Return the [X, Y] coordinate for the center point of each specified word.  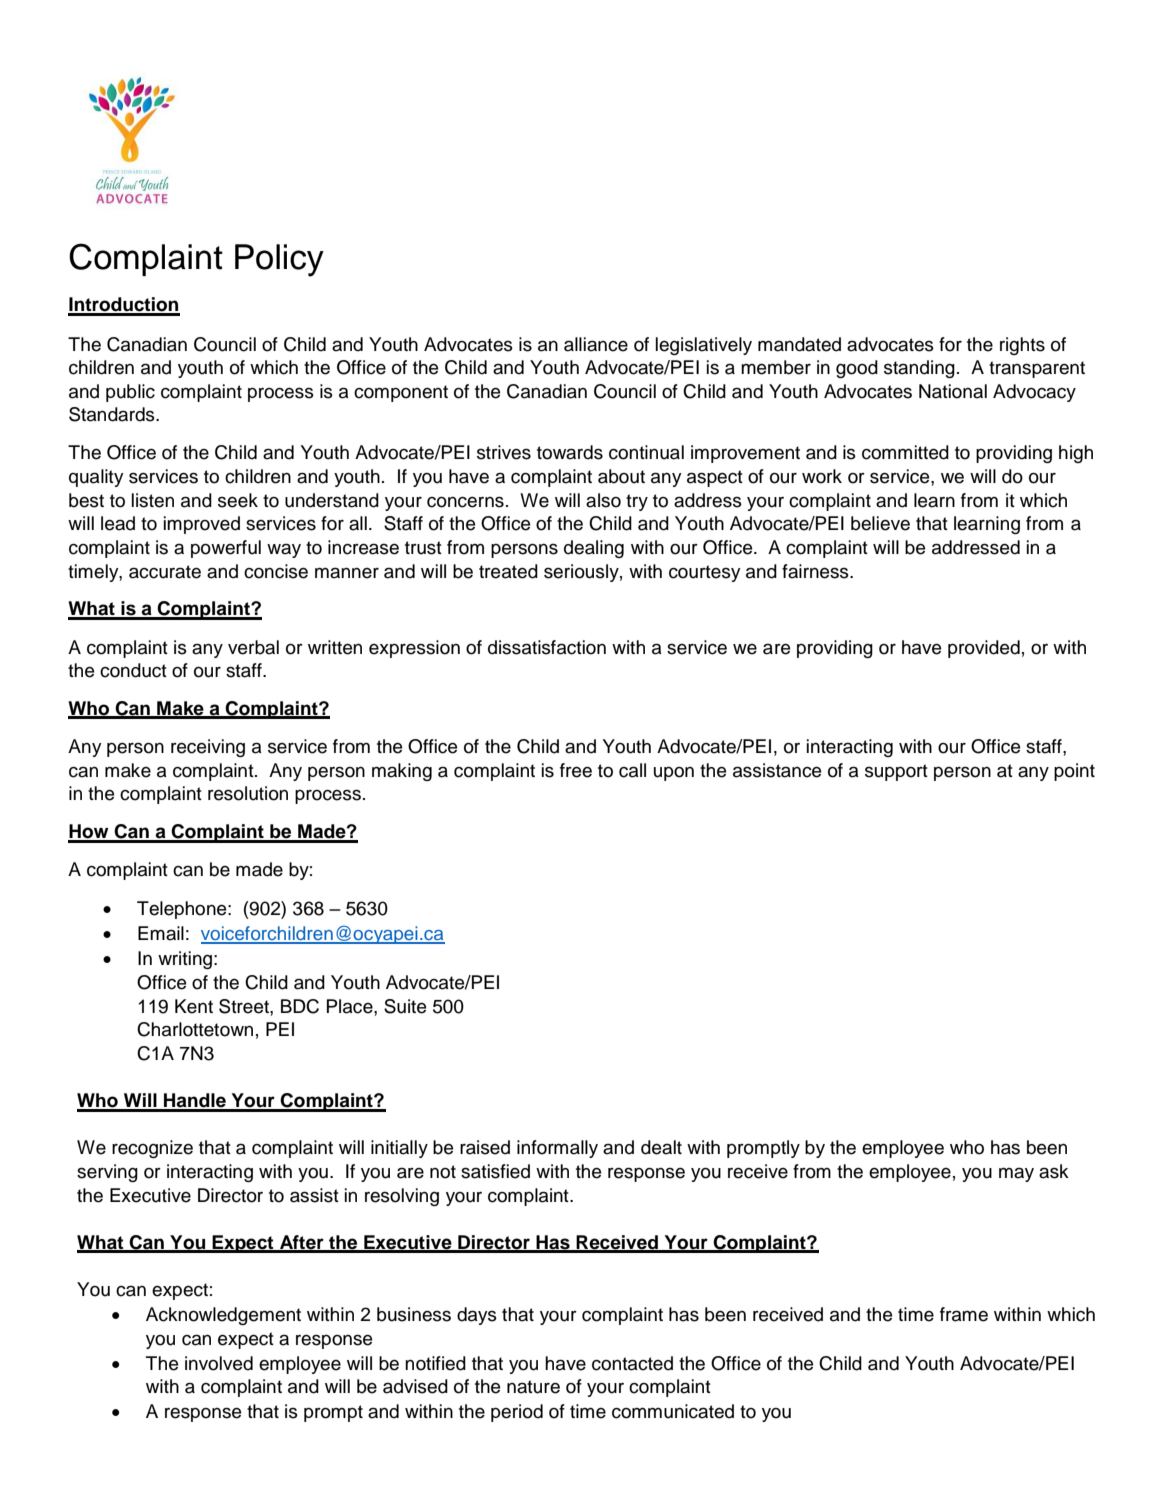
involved [219, 1363]
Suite [405, 1006]
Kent [194, 1006]
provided [984, 649]
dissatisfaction [547, 647]
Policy [279, 260]
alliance [596, 344]
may [1016, 1174]
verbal [253, 647]
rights [1022, 346]
